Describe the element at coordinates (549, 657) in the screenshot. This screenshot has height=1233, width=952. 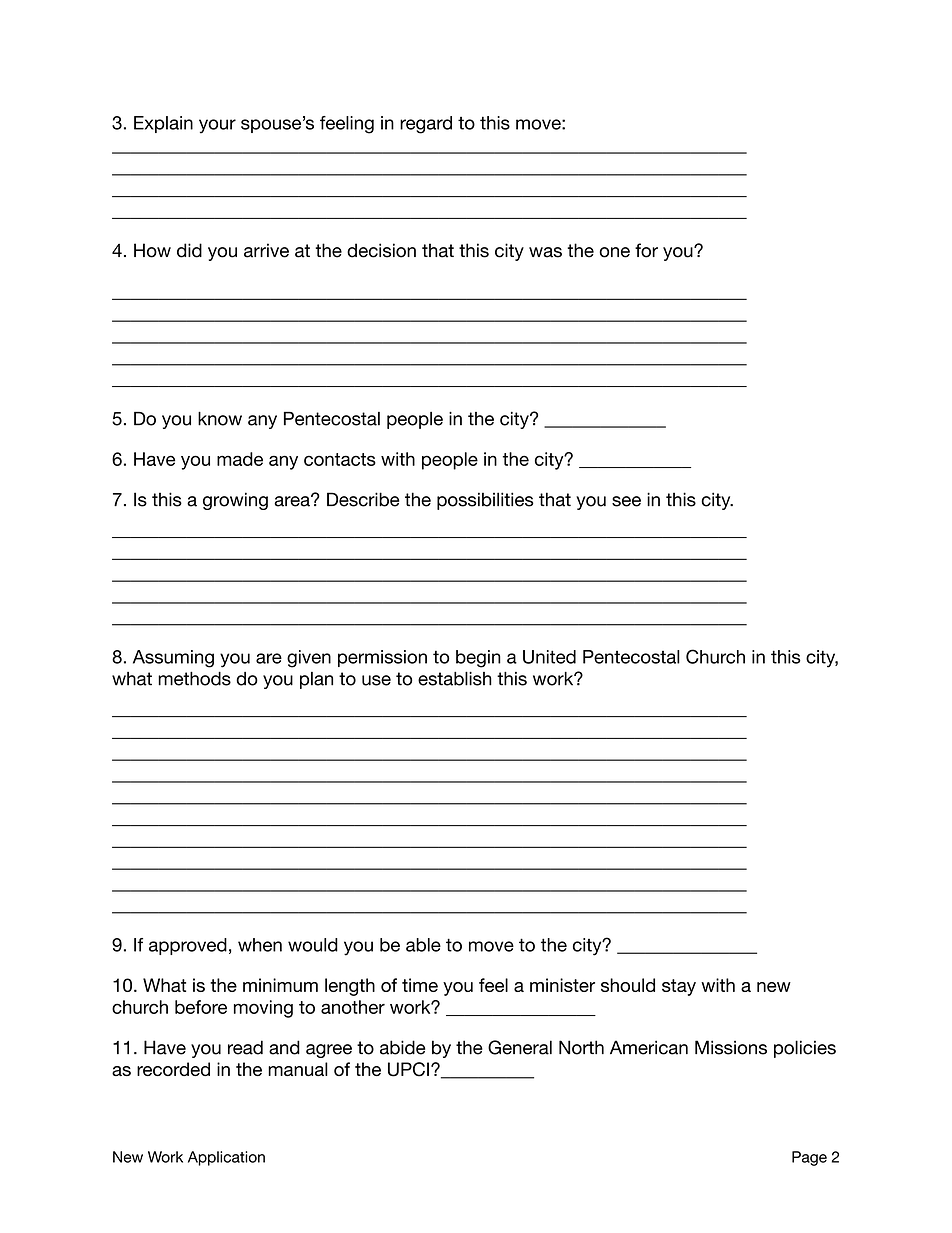
I see `United` at that location.
